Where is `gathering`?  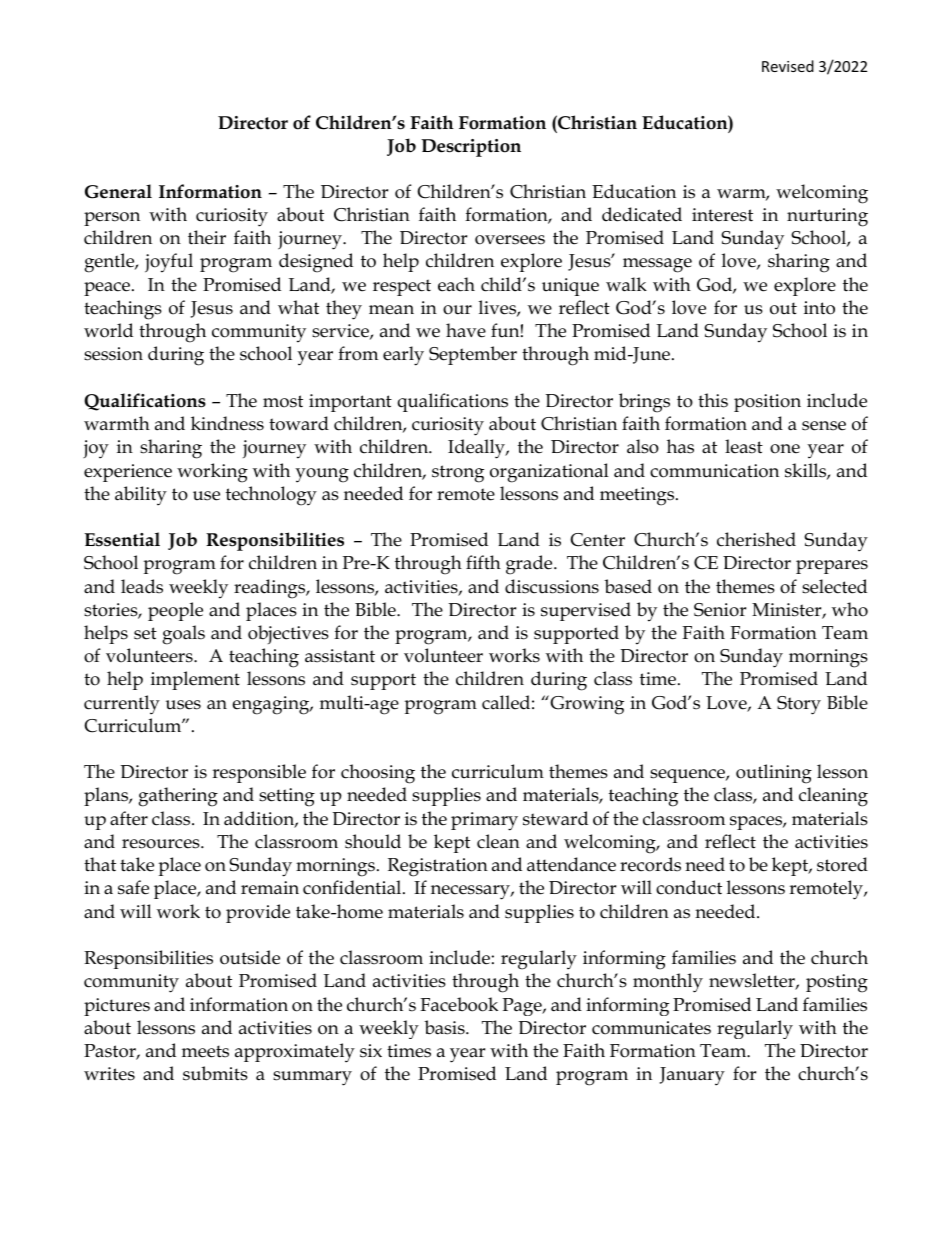 gathering is located at coordinates (178, 797).
